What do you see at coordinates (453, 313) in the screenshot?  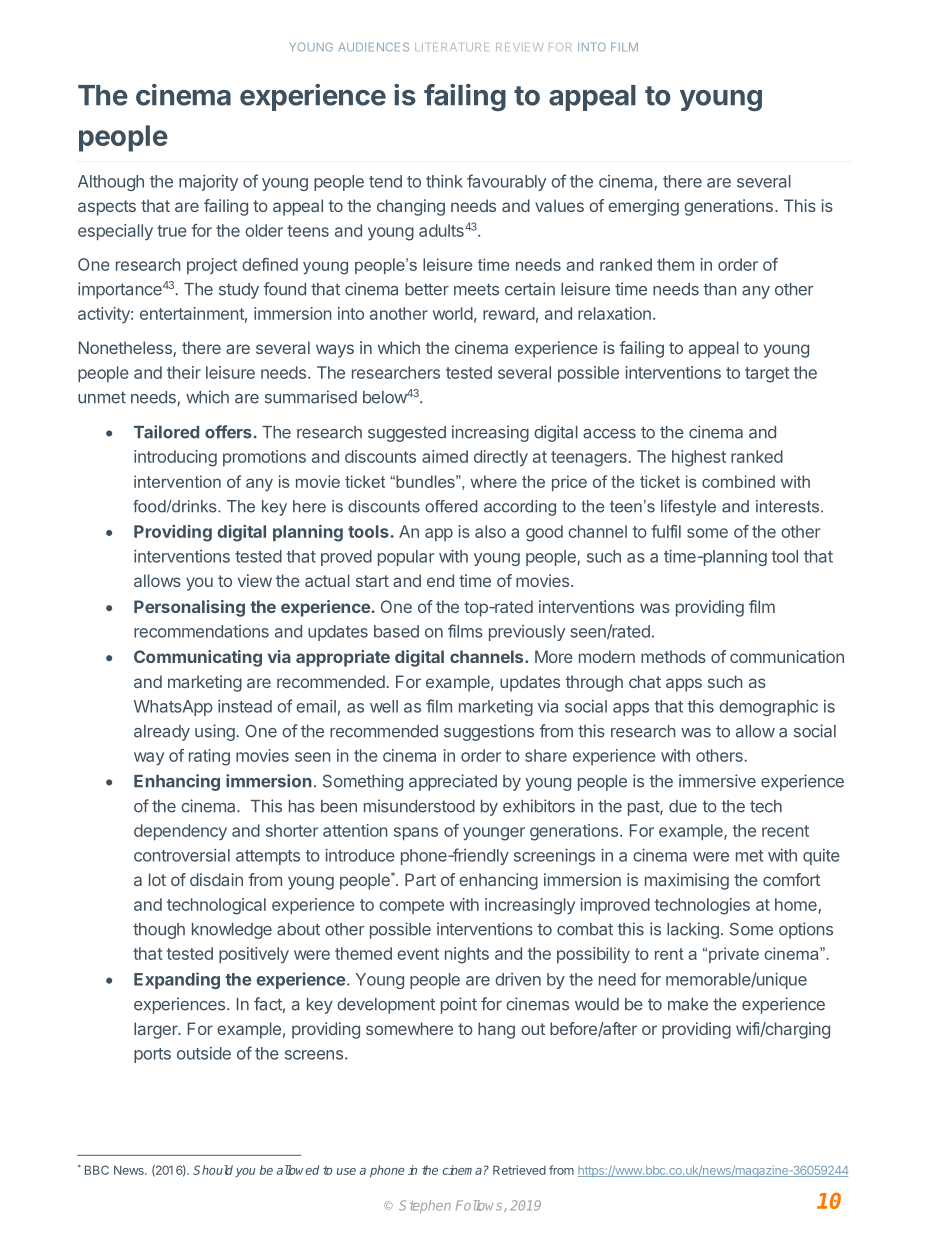 I see `world` at bounding box center [453, 313].
